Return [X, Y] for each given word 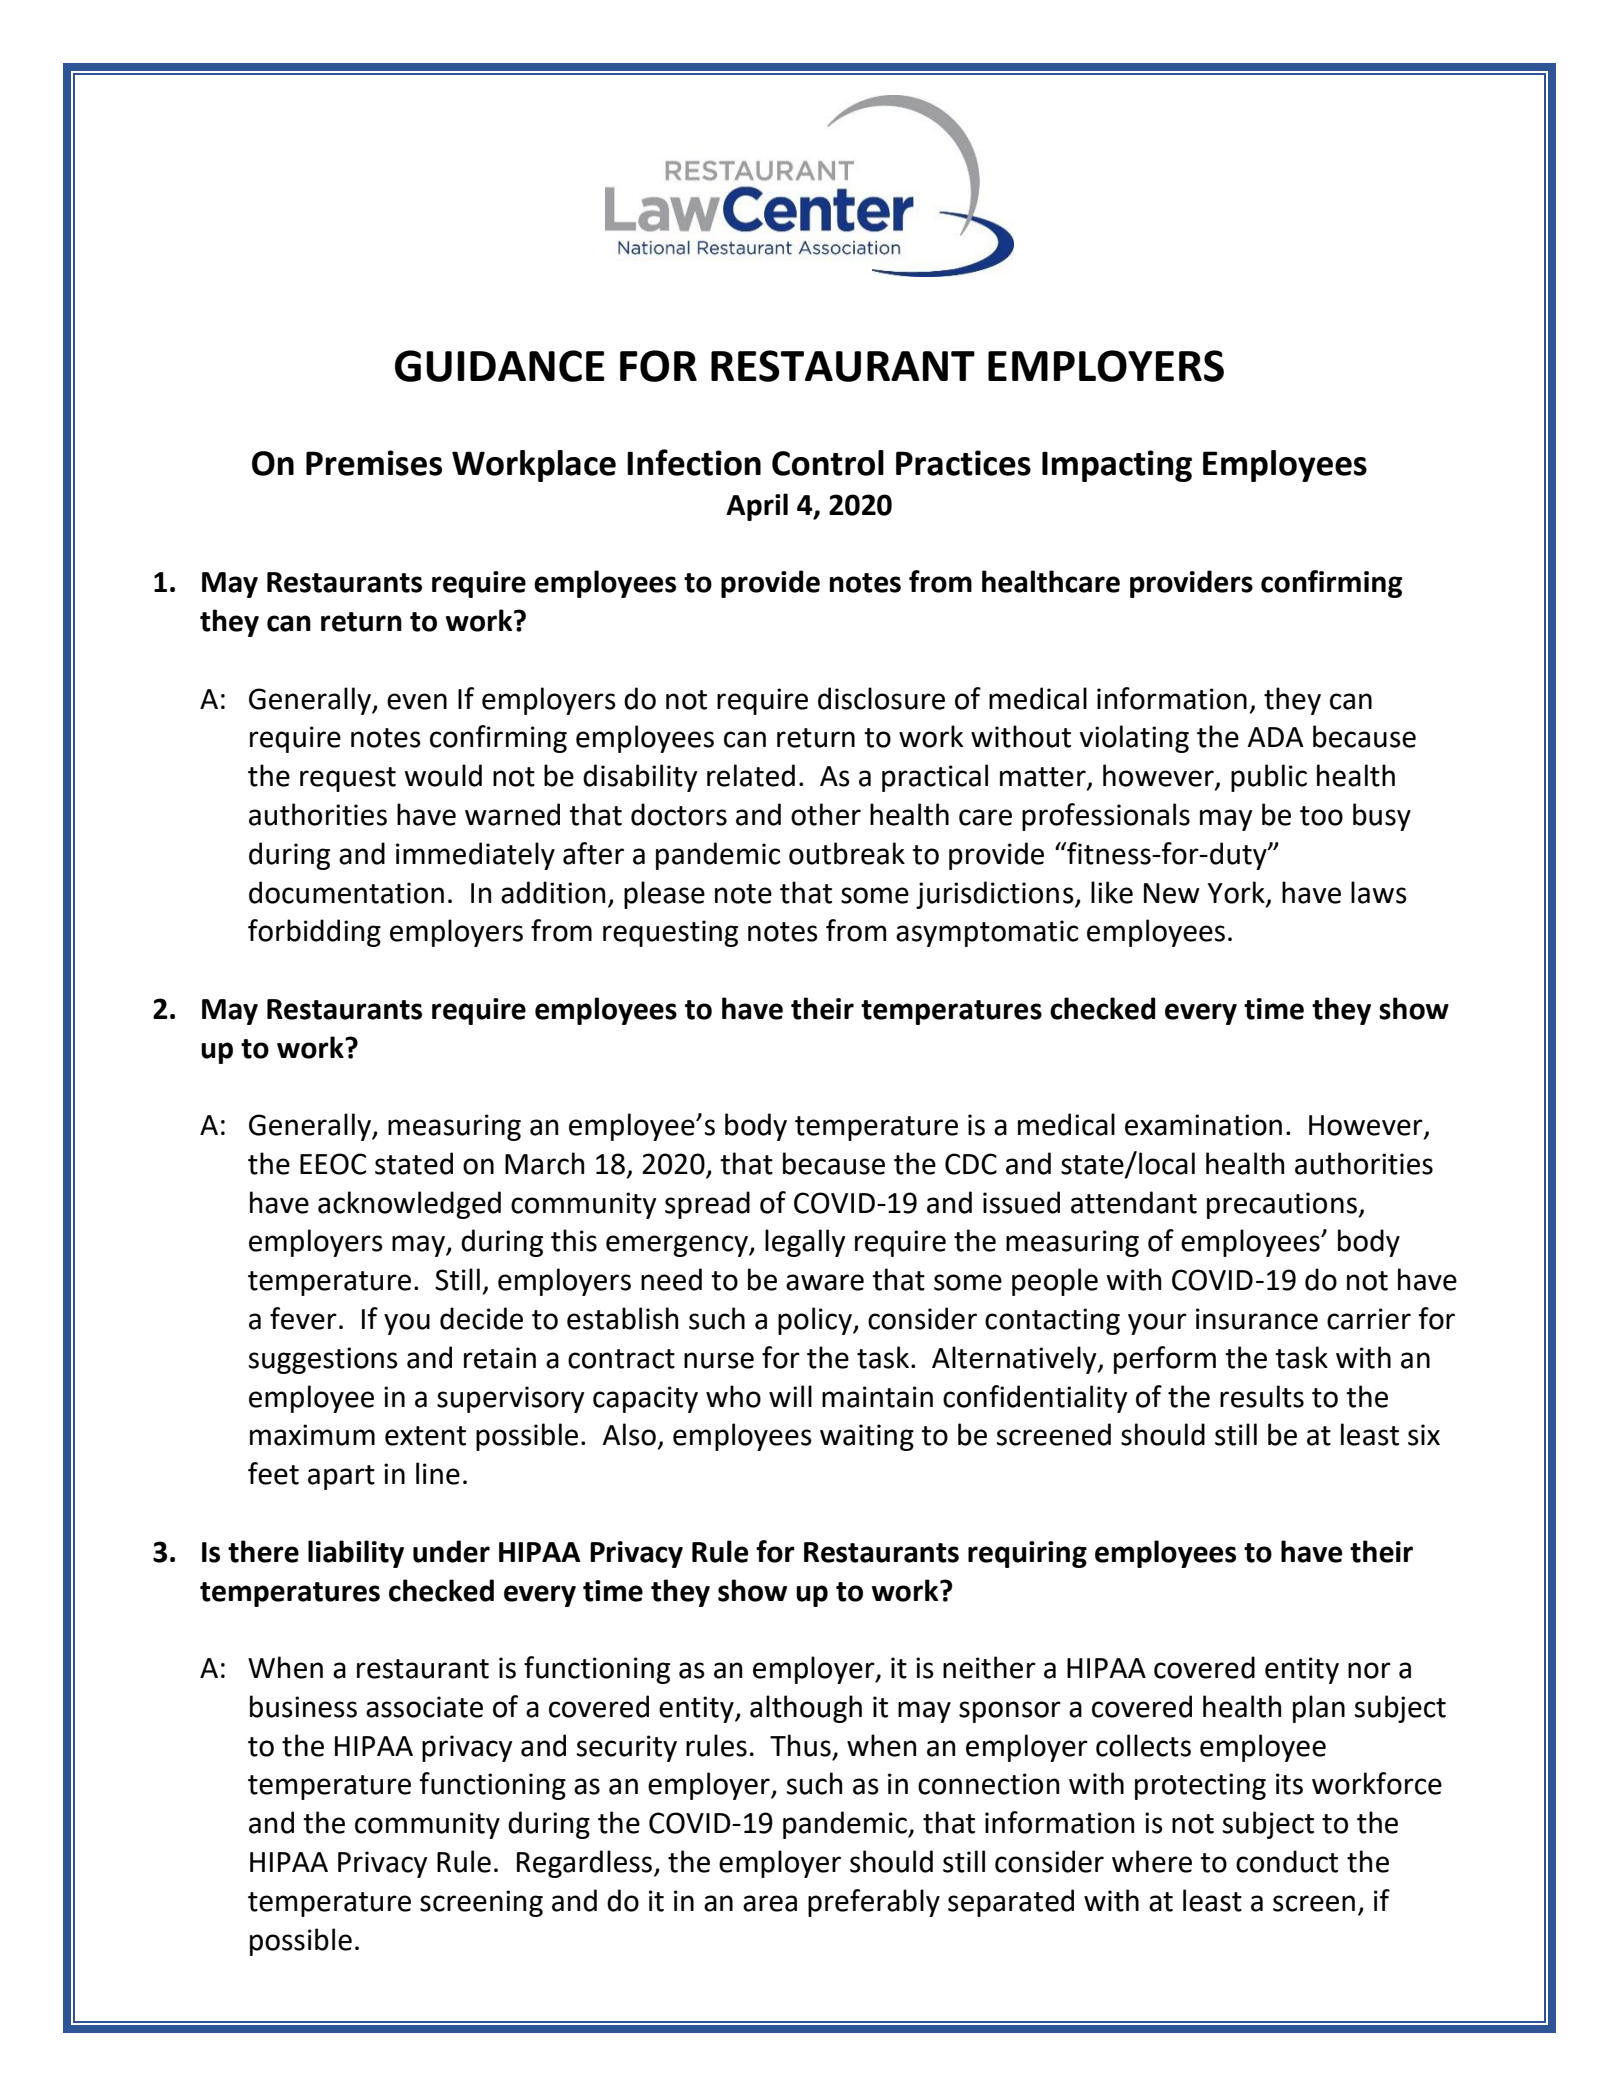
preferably [874, 1903]
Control [828, 463]
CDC [971, 1164]
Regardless [586, 1864]
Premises [374, 463]
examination [1203, 1125]
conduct [1287, 1861]
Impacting [1117, 466]
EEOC [333, 1164]
